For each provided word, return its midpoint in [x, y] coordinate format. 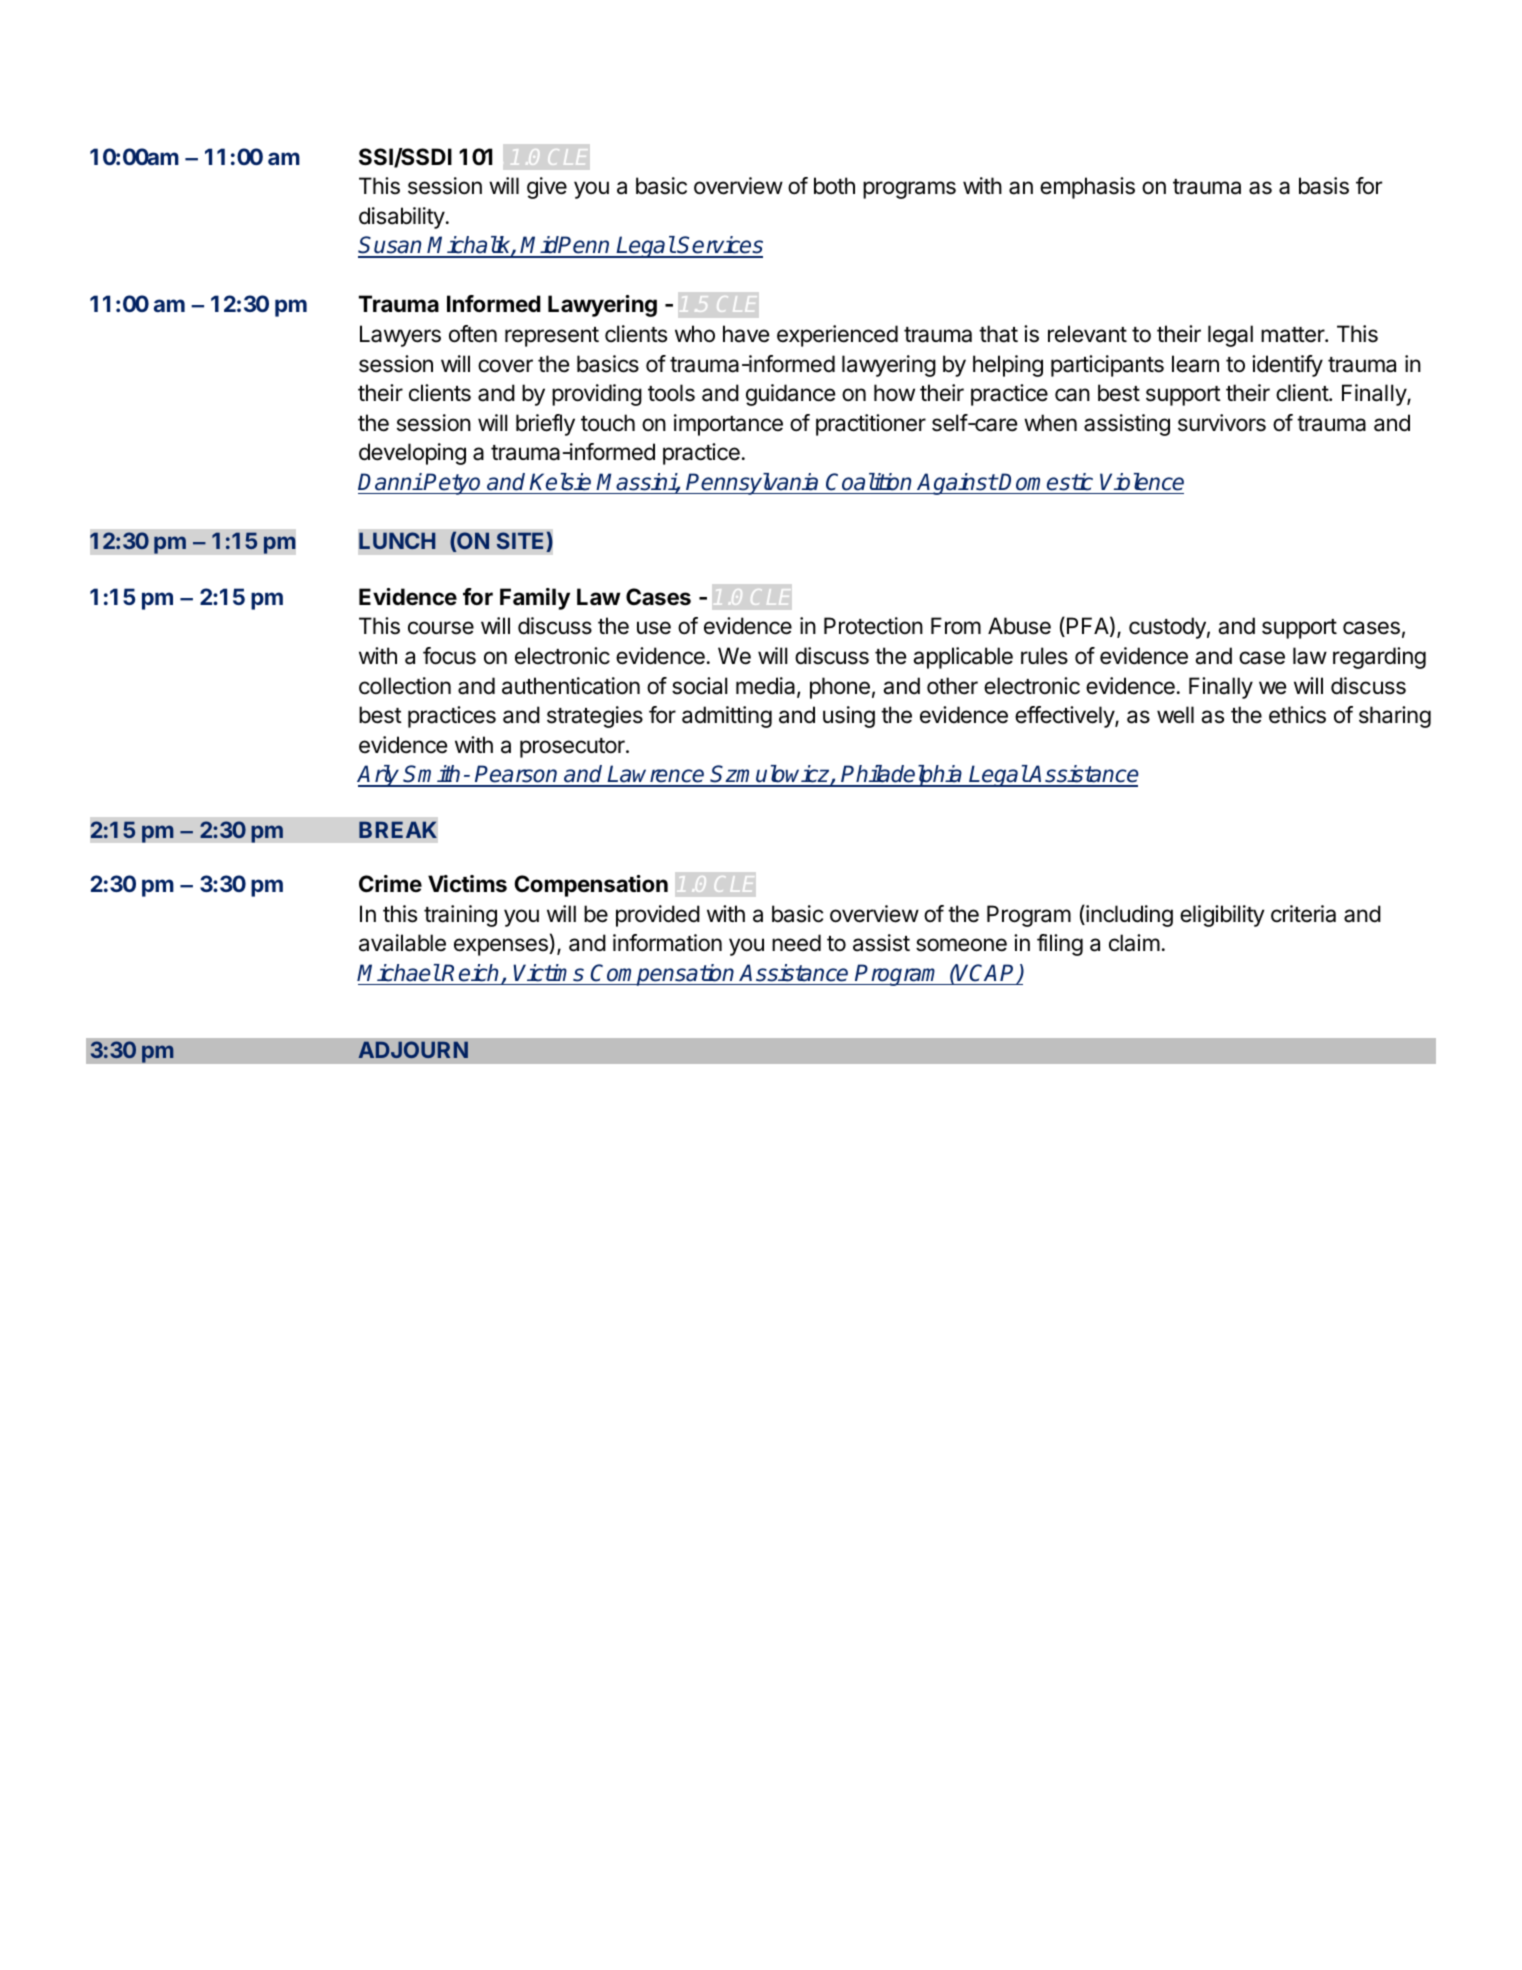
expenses [502, 947]
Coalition [868, 482]
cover [505, 366]
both [834, 186]
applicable [963, 658]
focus [449, 656]
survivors [1222, 423]
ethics [1297, 715]
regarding [1379, 658]
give [547, 188]
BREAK [398, 830]
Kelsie [560, 482]
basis [1324, 186]
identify [1287, 366]
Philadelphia [902, 776]
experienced [837, 336]
